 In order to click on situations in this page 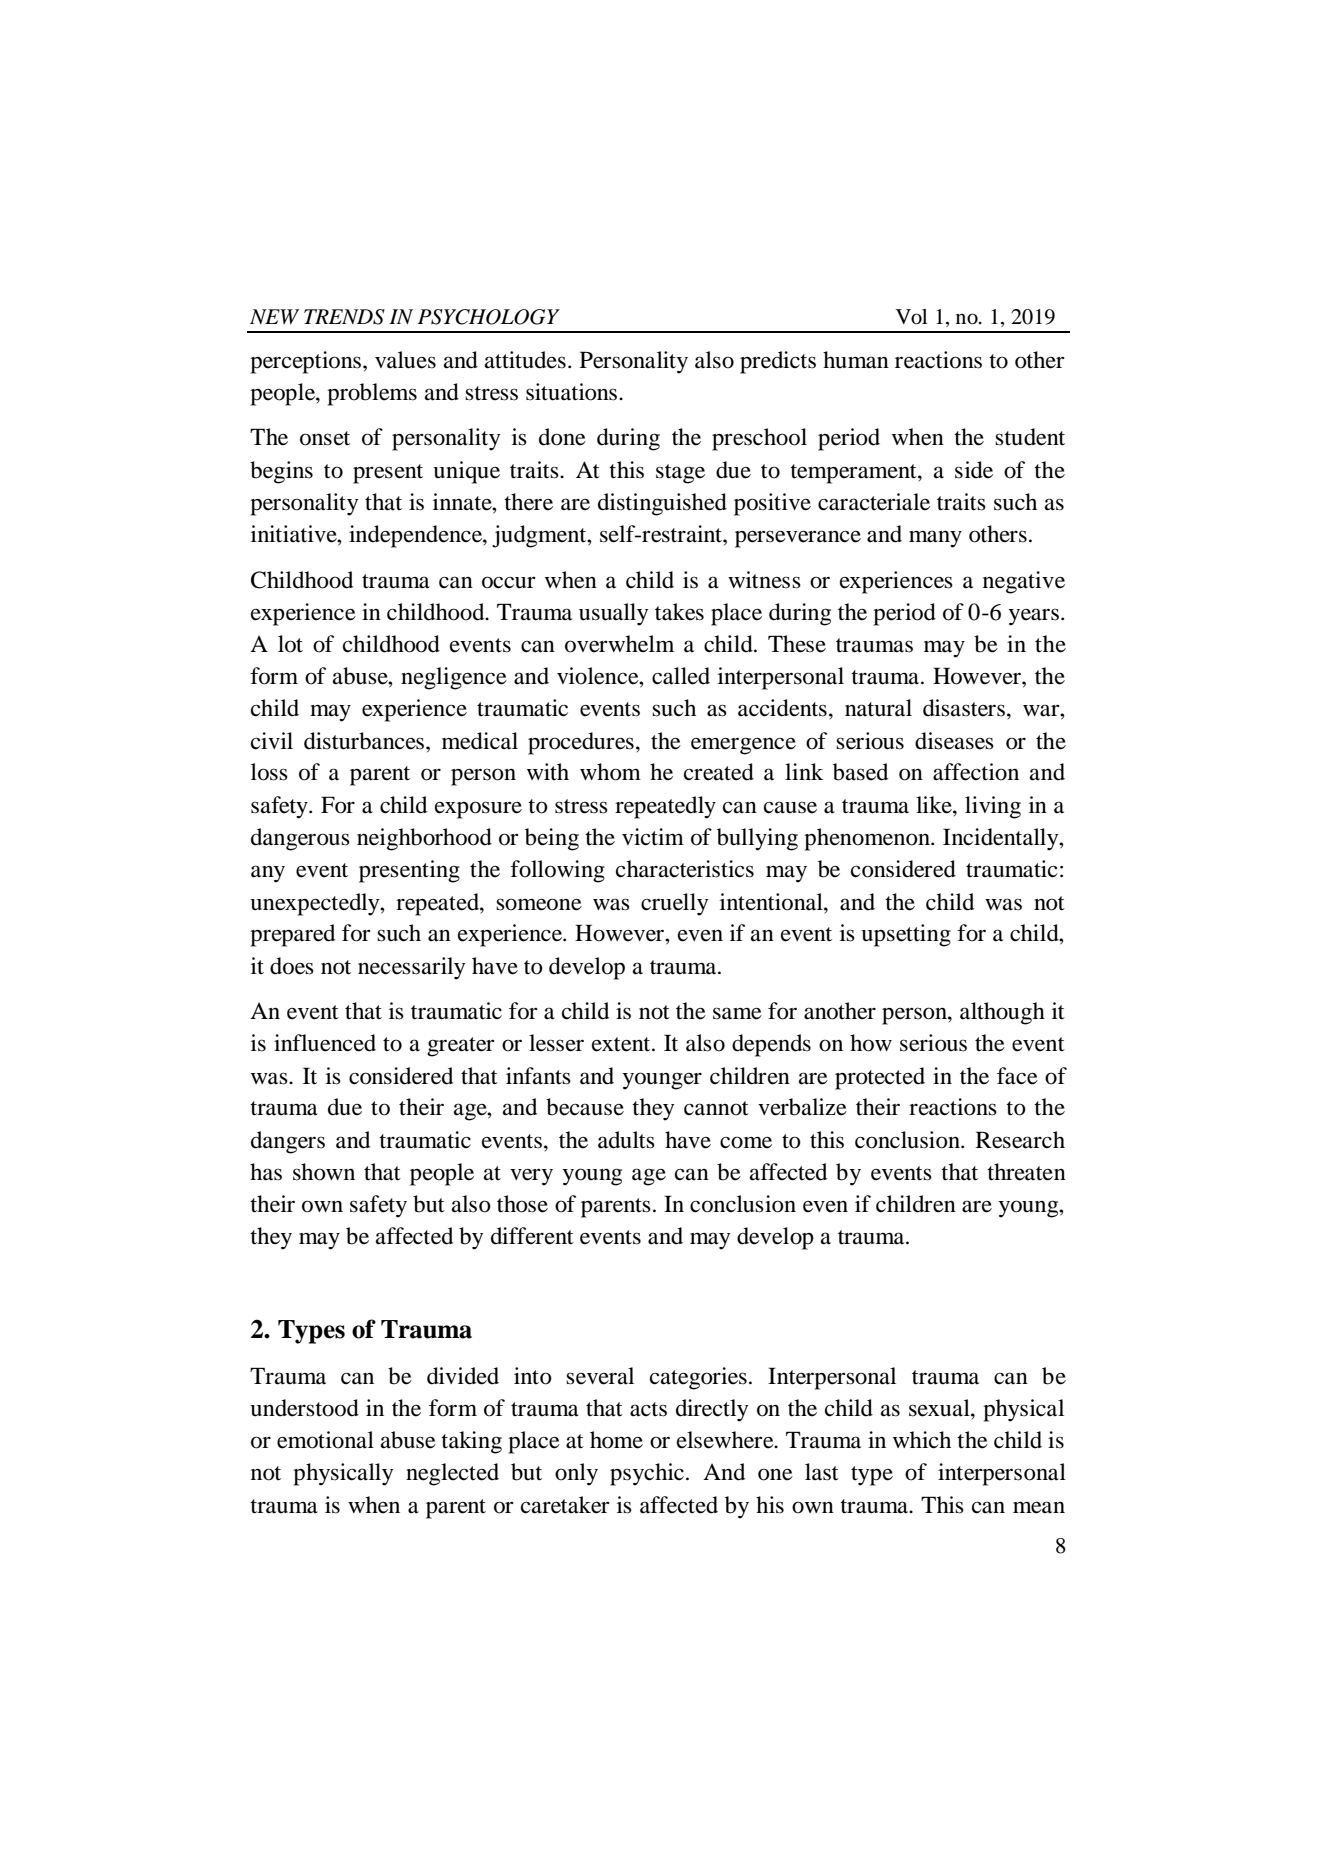, I will do `click(573, 392)`.
